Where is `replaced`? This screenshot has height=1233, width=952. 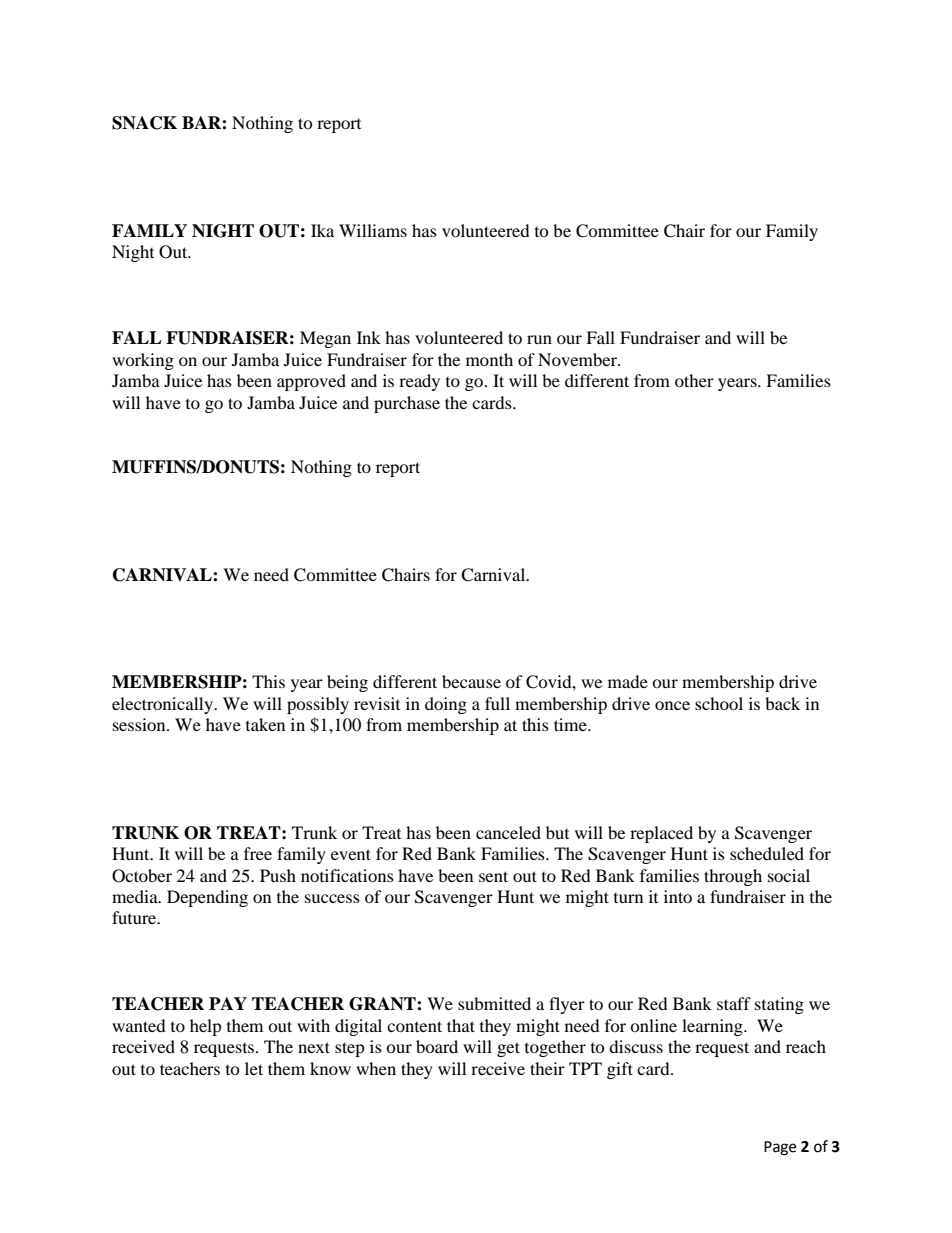
replaced is located at coordinates (661, 834).
